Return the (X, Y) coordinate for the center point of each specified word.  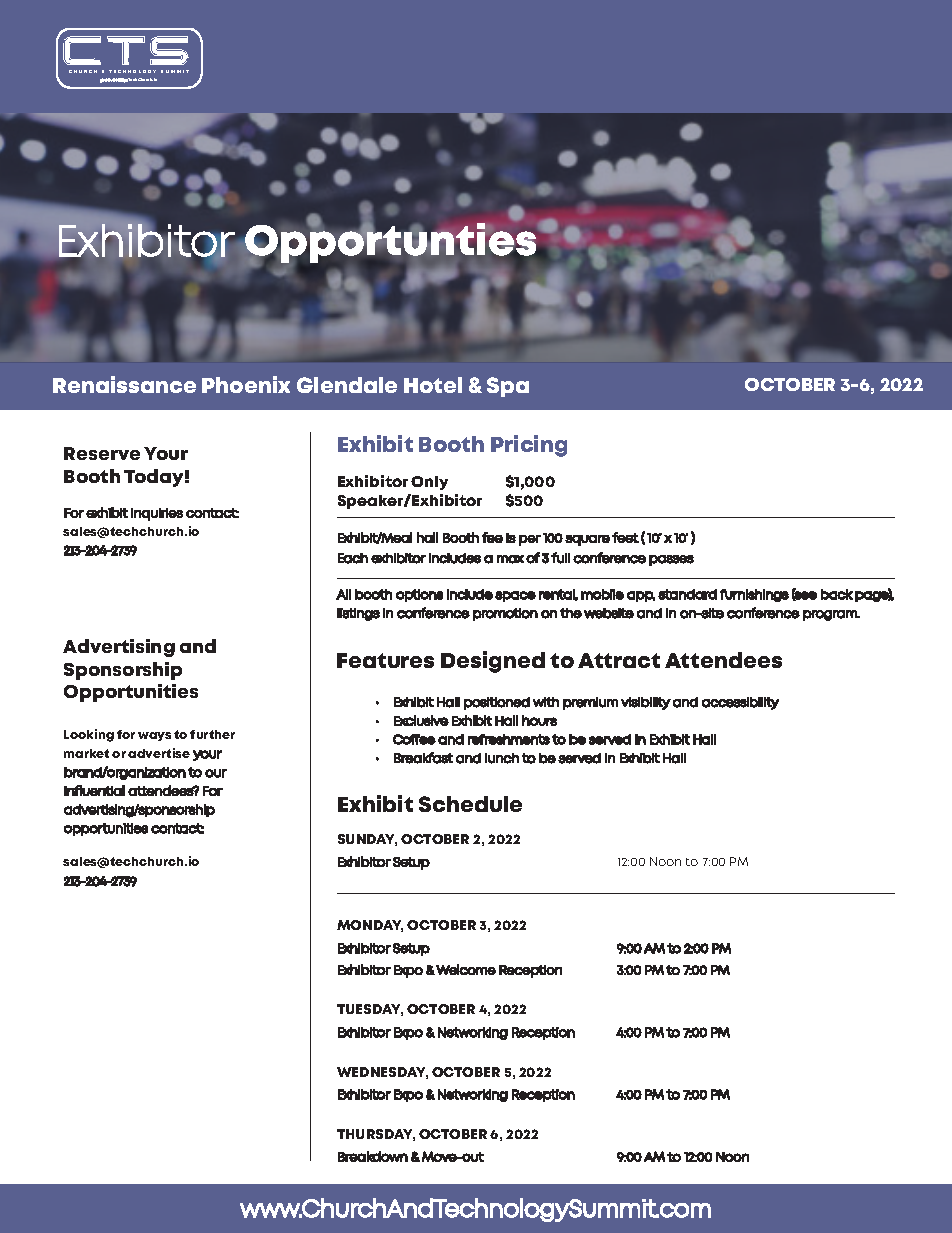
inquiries (157, 514)
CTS (126, 50)
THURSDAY (376, 1135)
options (419, 595)
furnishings (754, 595)
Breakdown (373, 1156)
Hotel (433, 385)
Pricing (529, 446)
